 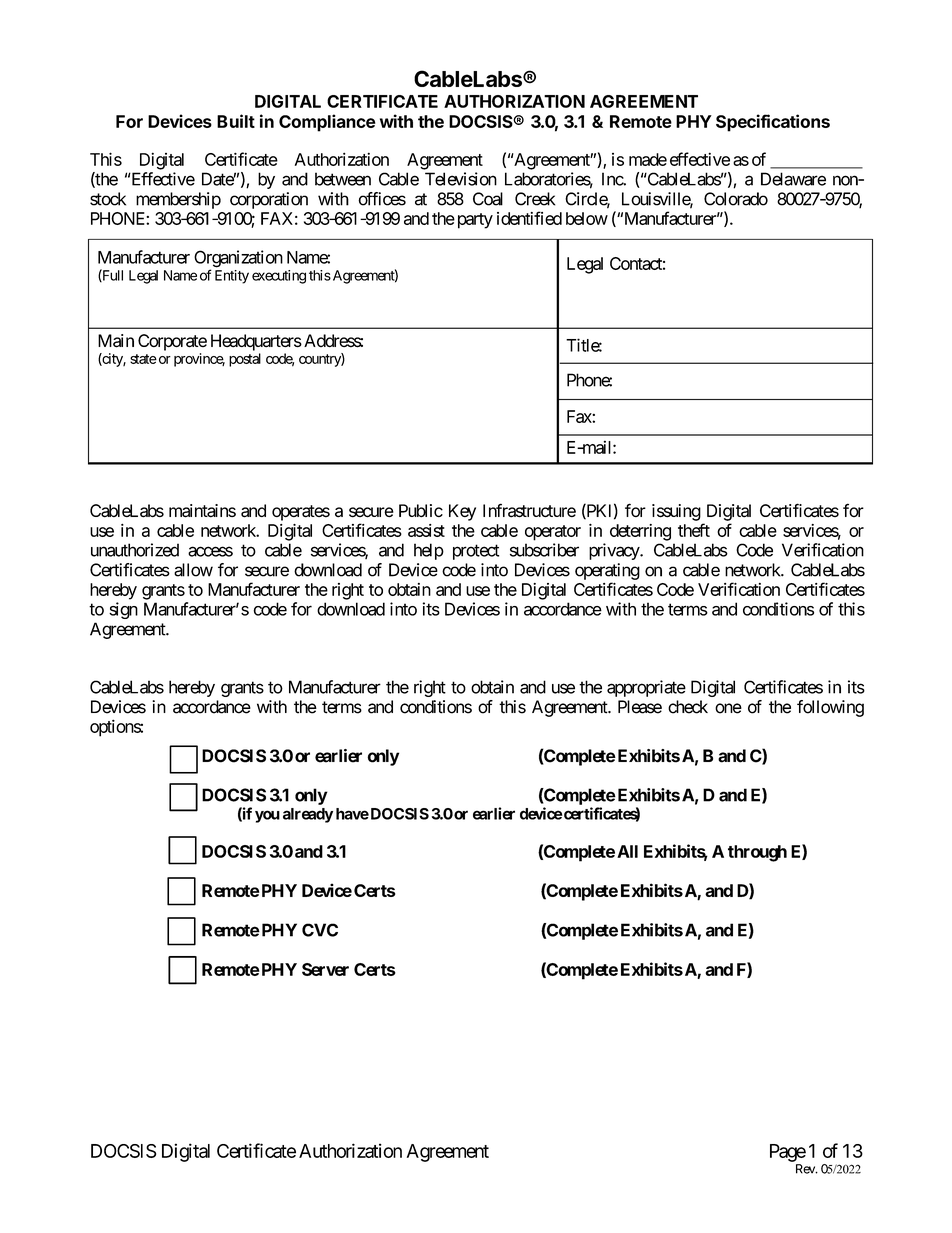 I want to click on Built, so click(x=236, y=121).
